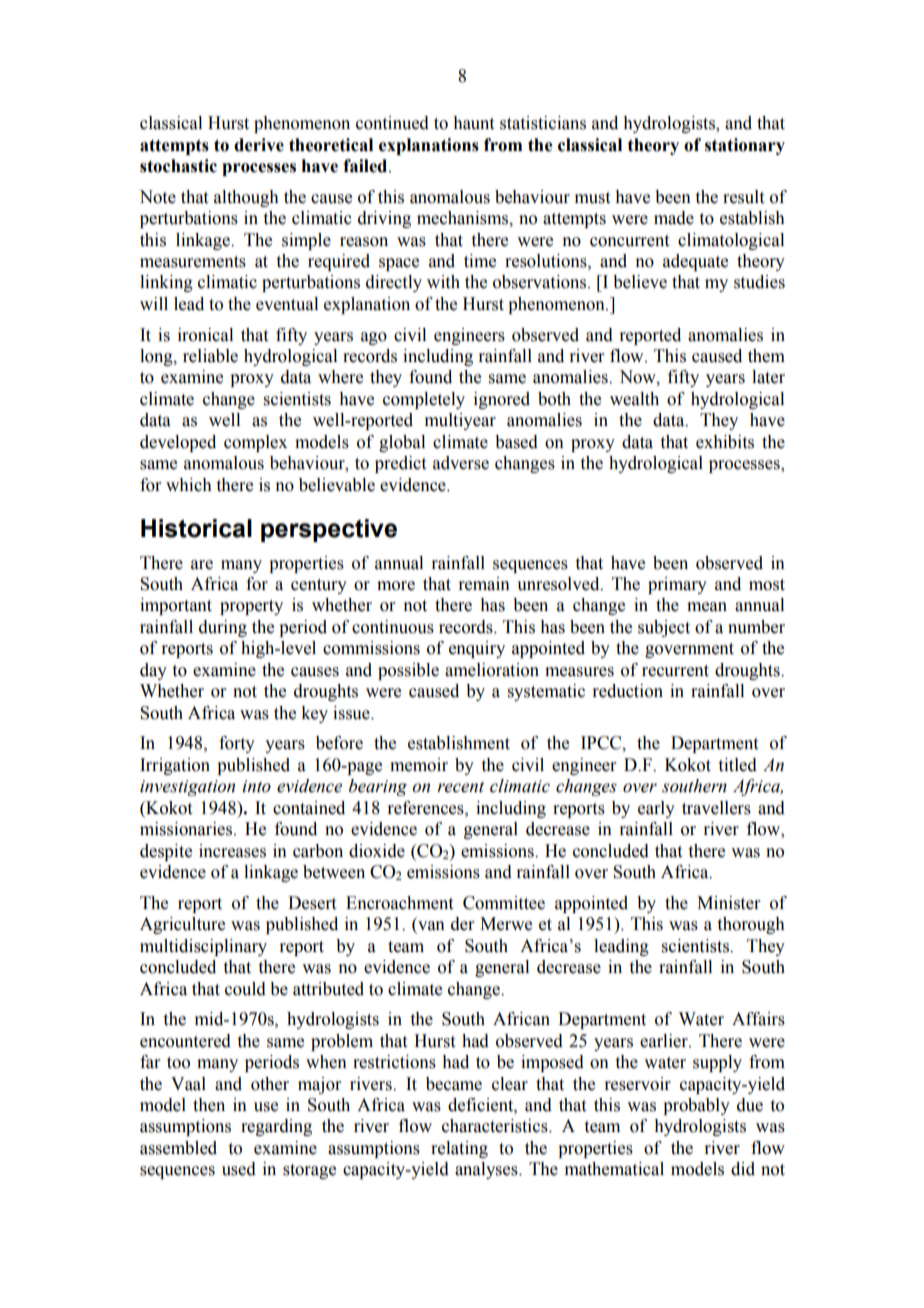  What do you see at coordinates (725, 442) in the screenshot?
I see `exhibits` at bounding box center [725, 442].
